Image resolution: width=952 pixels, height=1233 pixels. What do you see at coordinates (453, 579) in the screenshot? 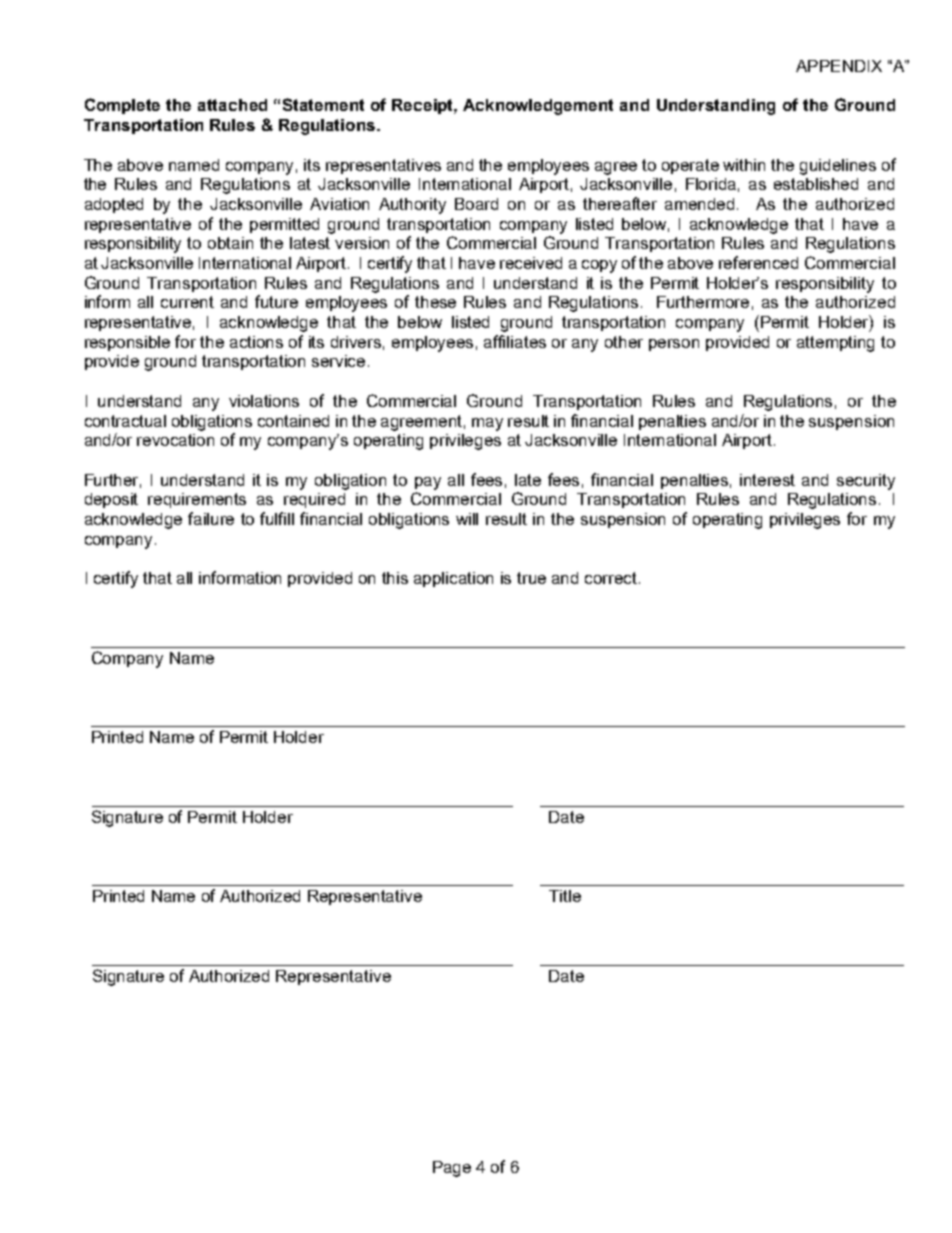
I see `application` at bounding box center [453, 579].
